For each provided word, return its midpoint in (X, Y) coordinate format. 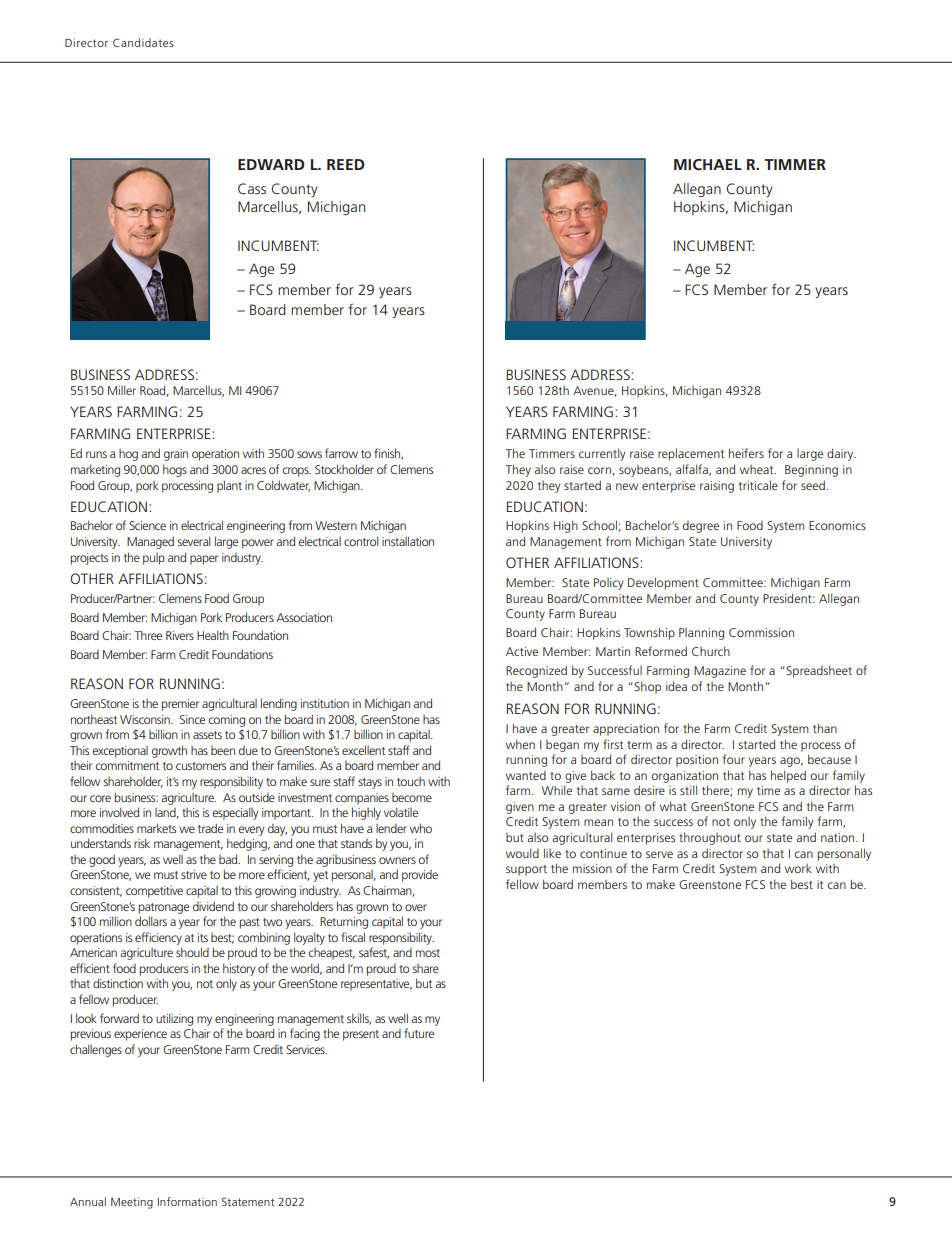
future (419, 1033)
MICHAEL (708, 164)
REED (346, 164)
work (798, 868)
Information (187, 1201)
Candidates (143, 42)
